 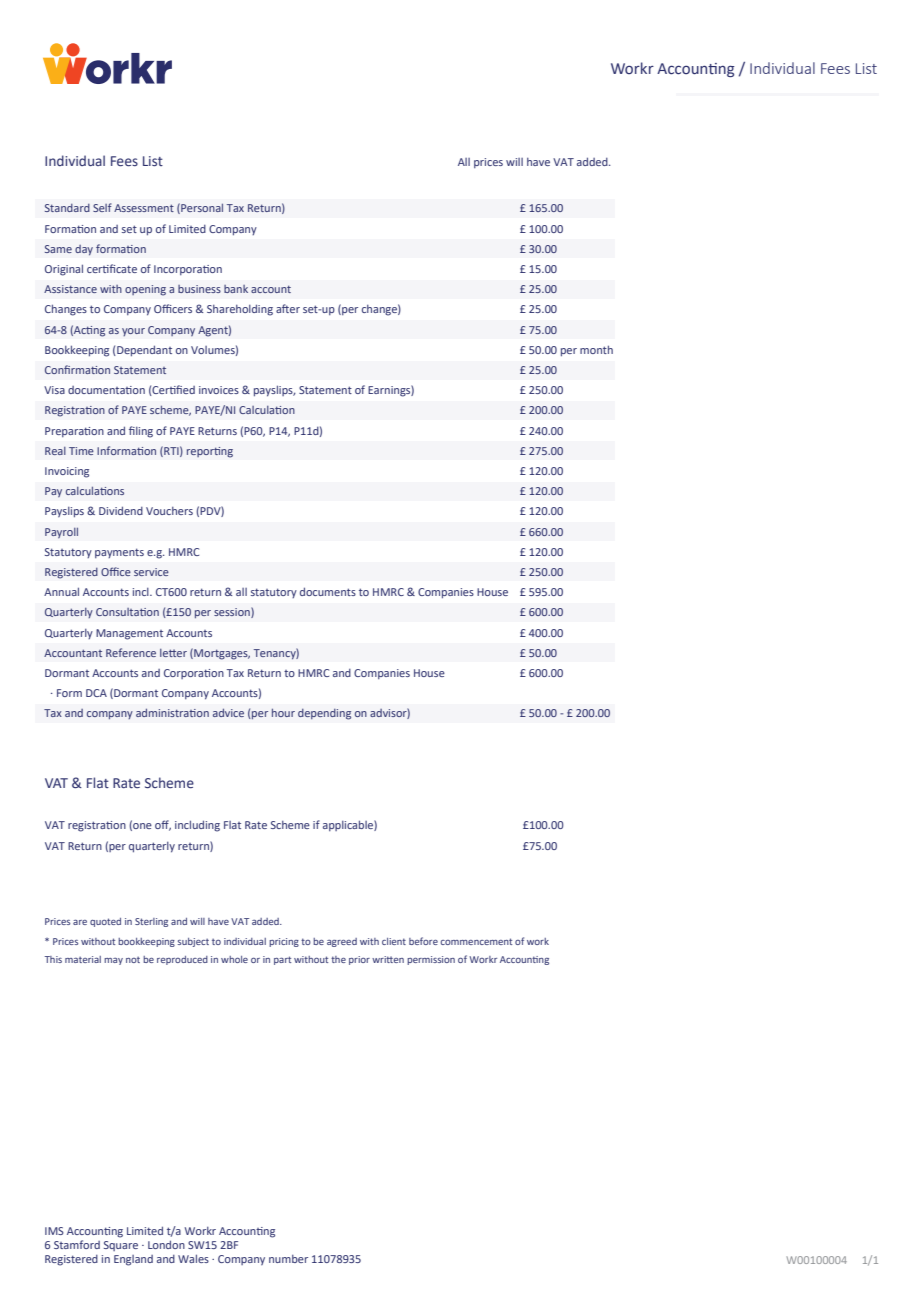 What do you see at coordinates (113, 961) in the screenshot?
I see `may` at bounding box center [113, 961].
